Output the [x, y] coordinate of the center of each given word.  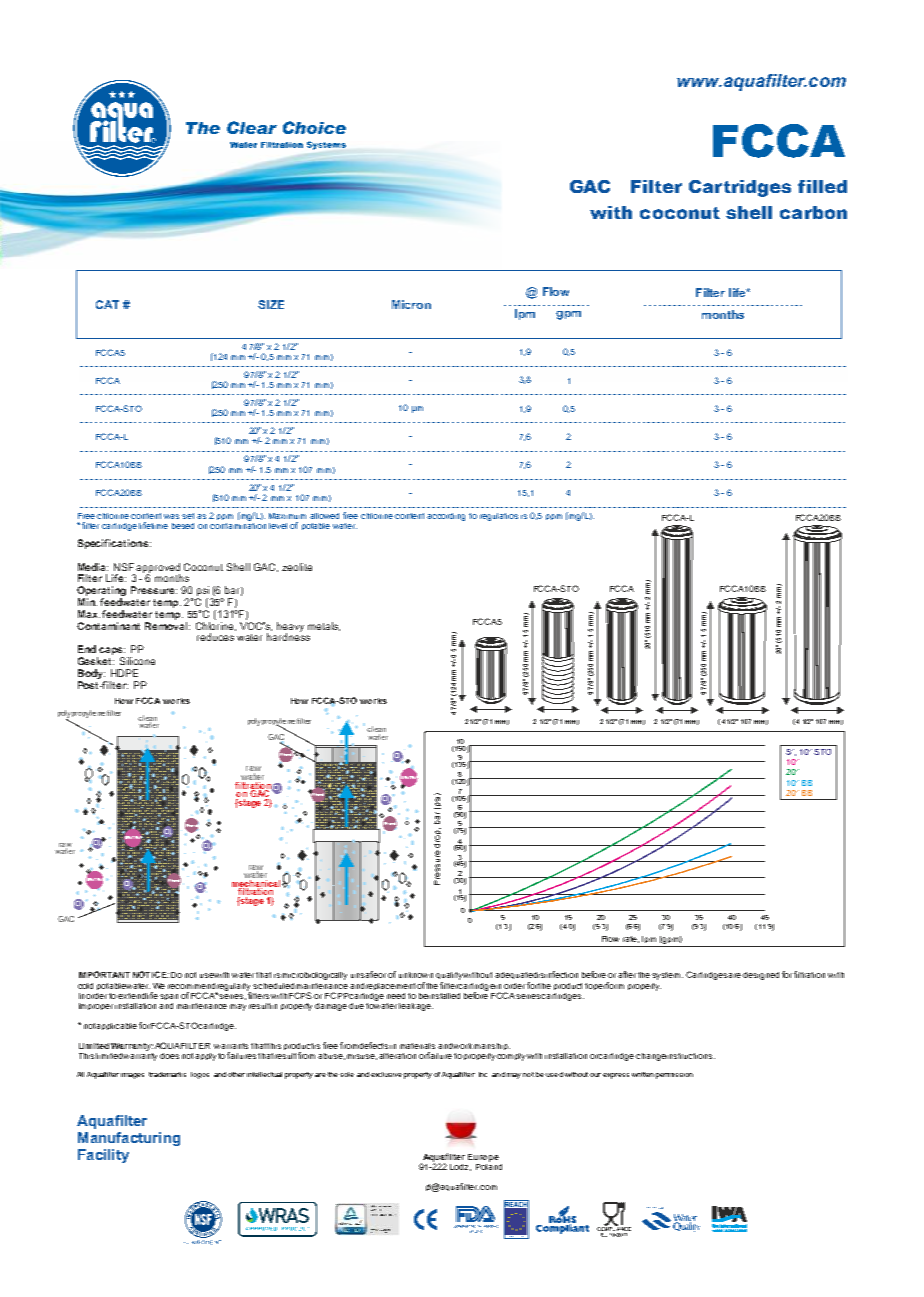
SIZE [271, 304]
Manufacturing [129, 1139]
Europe [483, 1158]
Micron [411, 304]
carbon [813, 212]
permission [674, 1076]
